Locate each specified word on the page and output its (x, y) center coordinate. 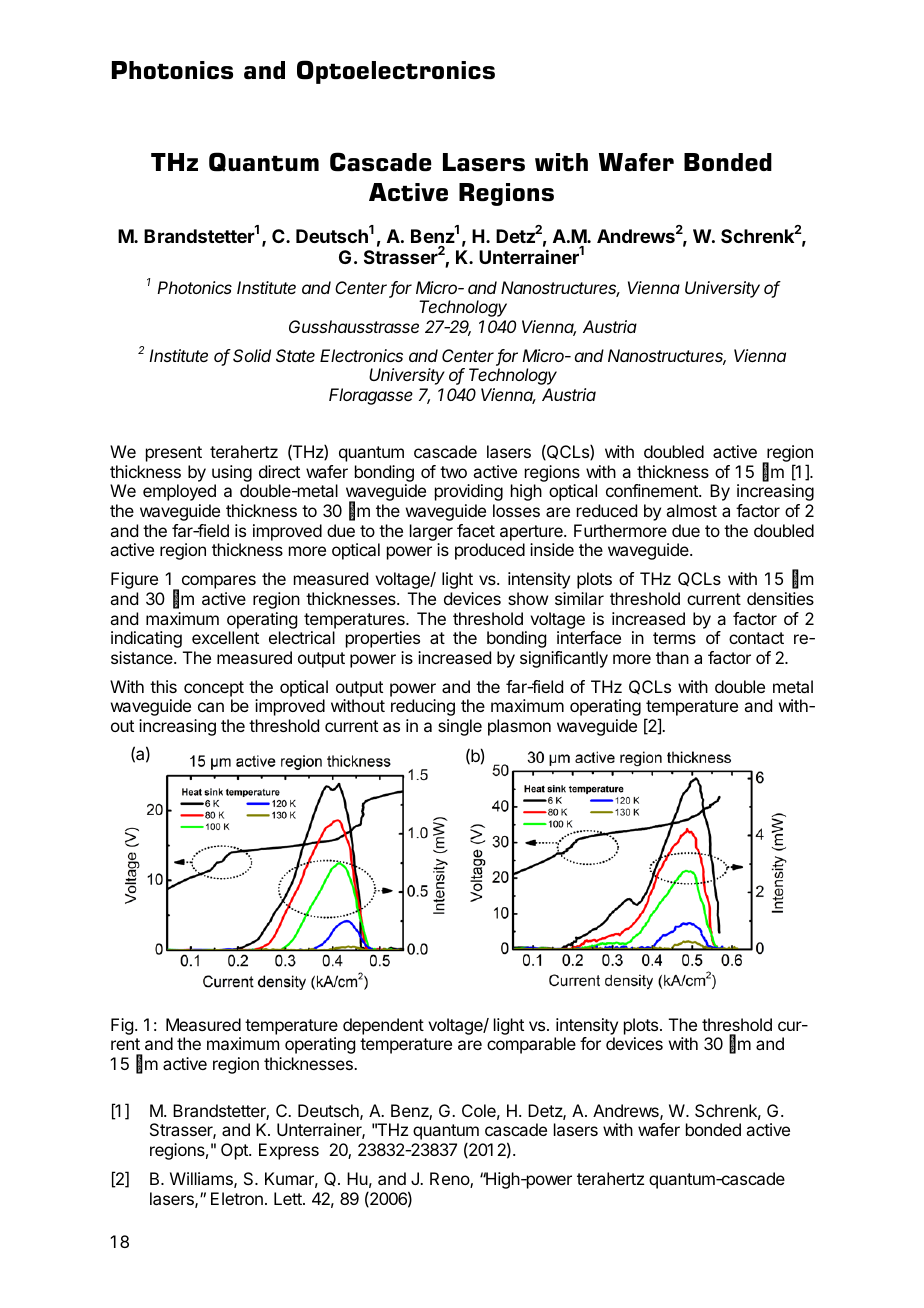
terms (674, 638)
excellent (225, 637)
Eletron (237, 1198)
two (453, 472)
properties (383, 639)
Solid (252, 355)
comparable (531, 1045)
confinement (653, 490)
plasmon (519, 727)
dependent (383, 1026)
